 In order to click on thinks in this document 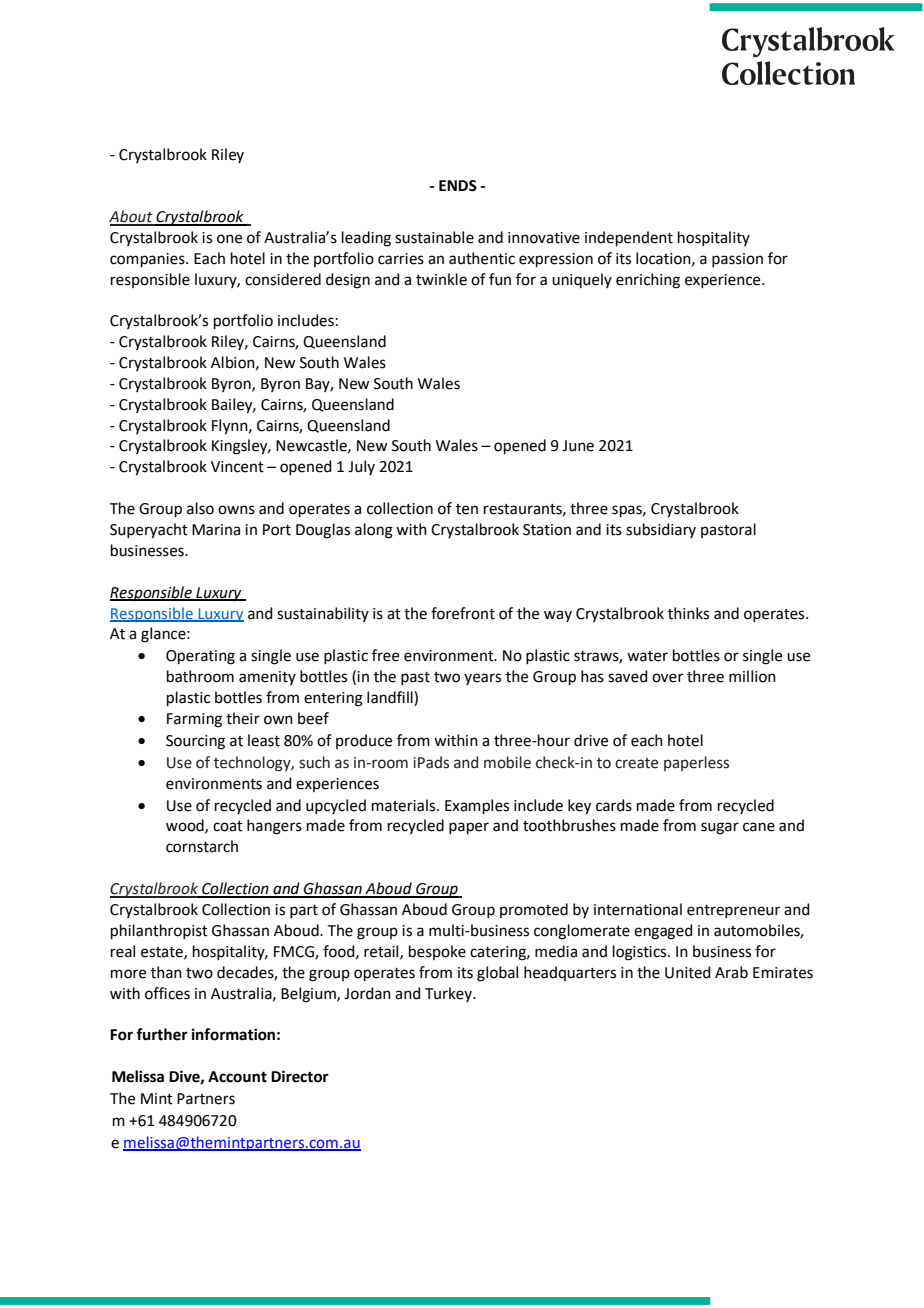, I will do `click(688, 613)`.
